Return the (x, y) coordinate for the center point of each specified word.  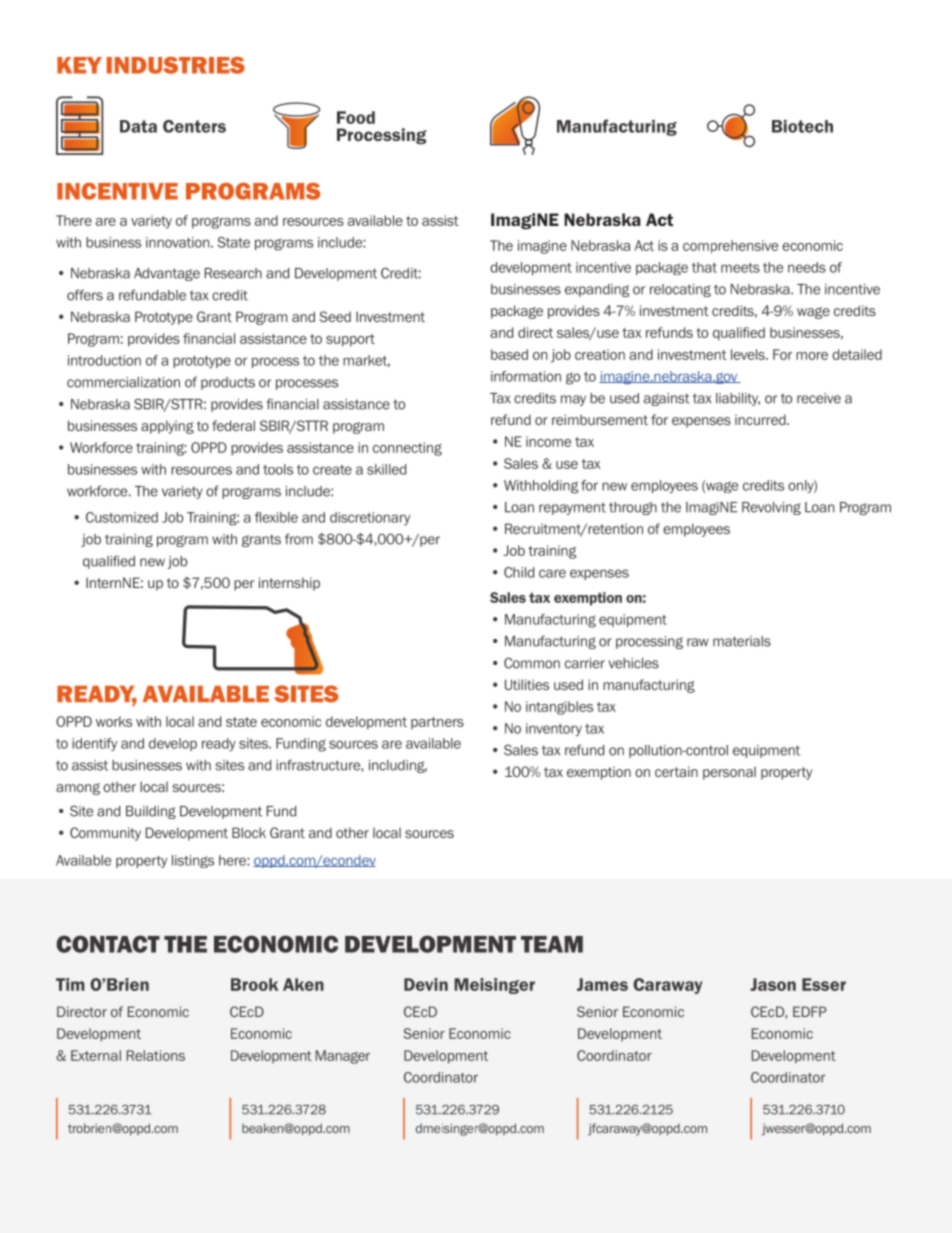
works (114, 721)
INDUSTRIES (176, 65)
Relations (156, 1055)
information (526, 376)
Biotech (802, 126)
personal (729, 773)
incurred (761, 419)
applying (167, 427)
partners (437, 723)
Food (356, 117)
